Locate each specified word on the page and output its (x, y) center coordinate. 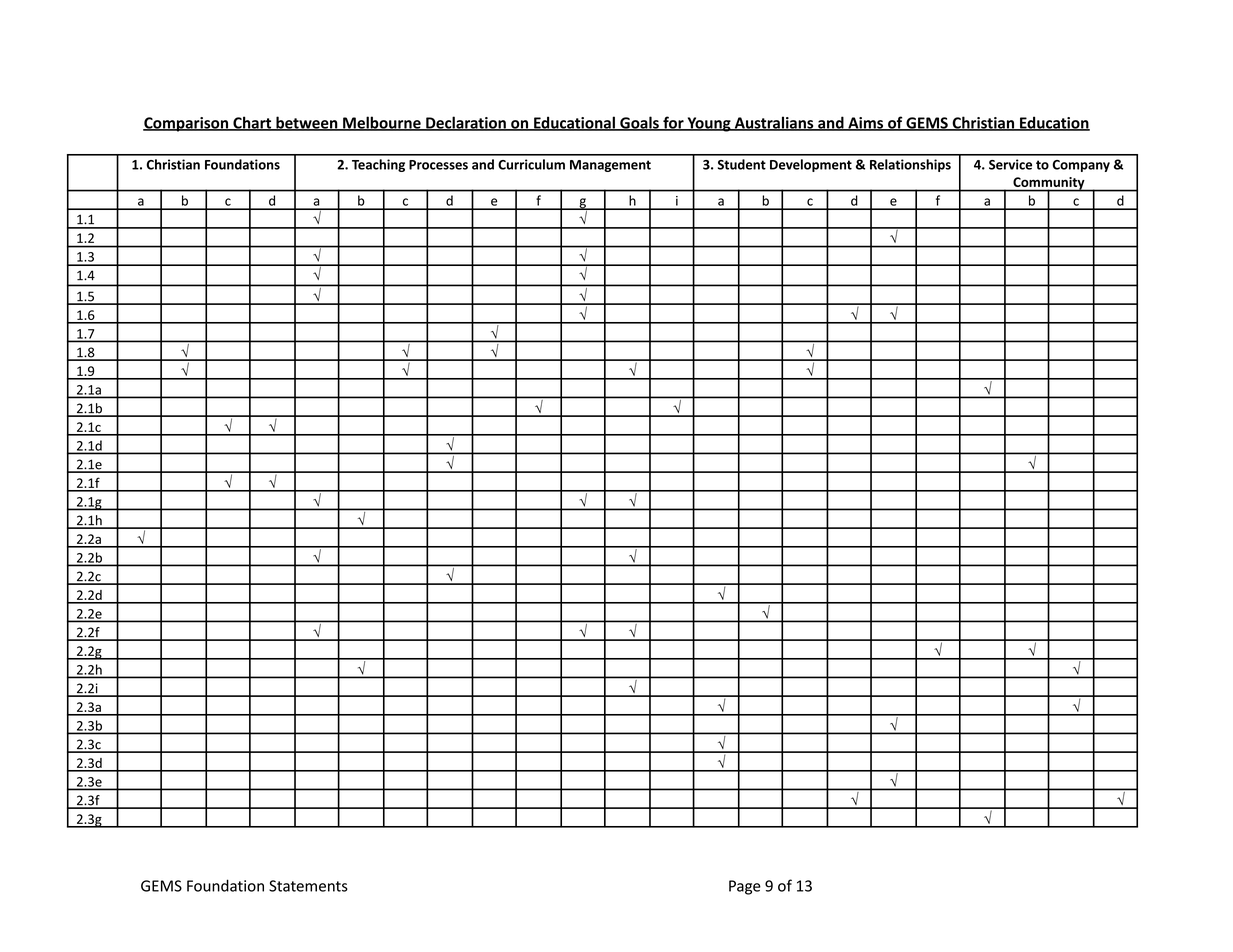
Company (1081, 166)
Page (745, 887)
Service (1010, 164)
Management (610, 166)
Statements (308, 886)
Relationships (910, 165)
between (307, 123)
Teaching (378, 165)
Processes (438, 165)
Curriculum (531, 164)
